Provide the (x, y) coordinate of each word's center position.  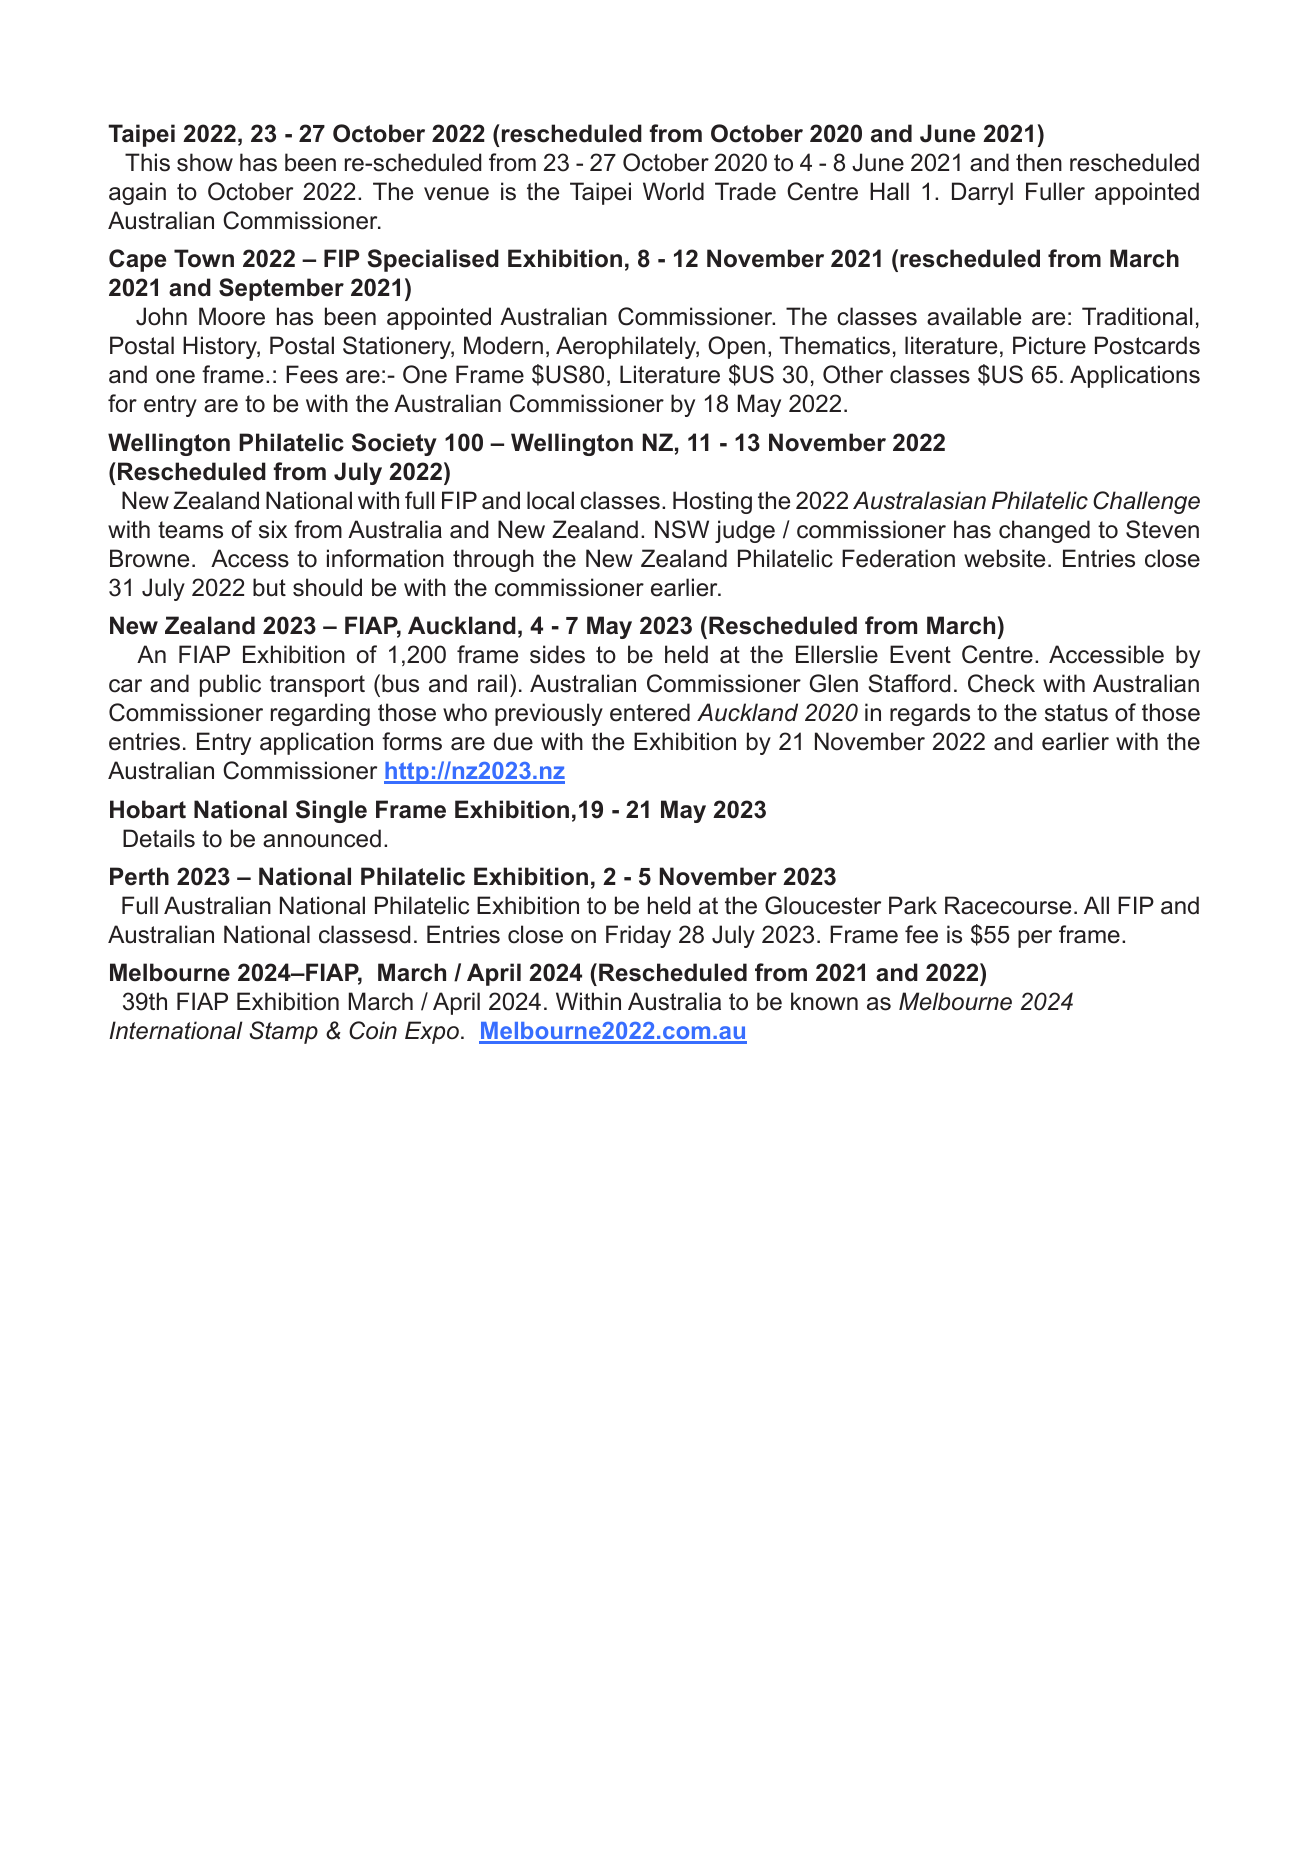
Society (394, 444)
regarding (320, 714)
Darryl (982, 193)
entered (650, 712)
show (205, 162)
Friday (638, 936)
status (1076, 713)
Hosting (712, 502)
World (673, 191)
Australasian (919, 500)
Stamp (284, 1032)
